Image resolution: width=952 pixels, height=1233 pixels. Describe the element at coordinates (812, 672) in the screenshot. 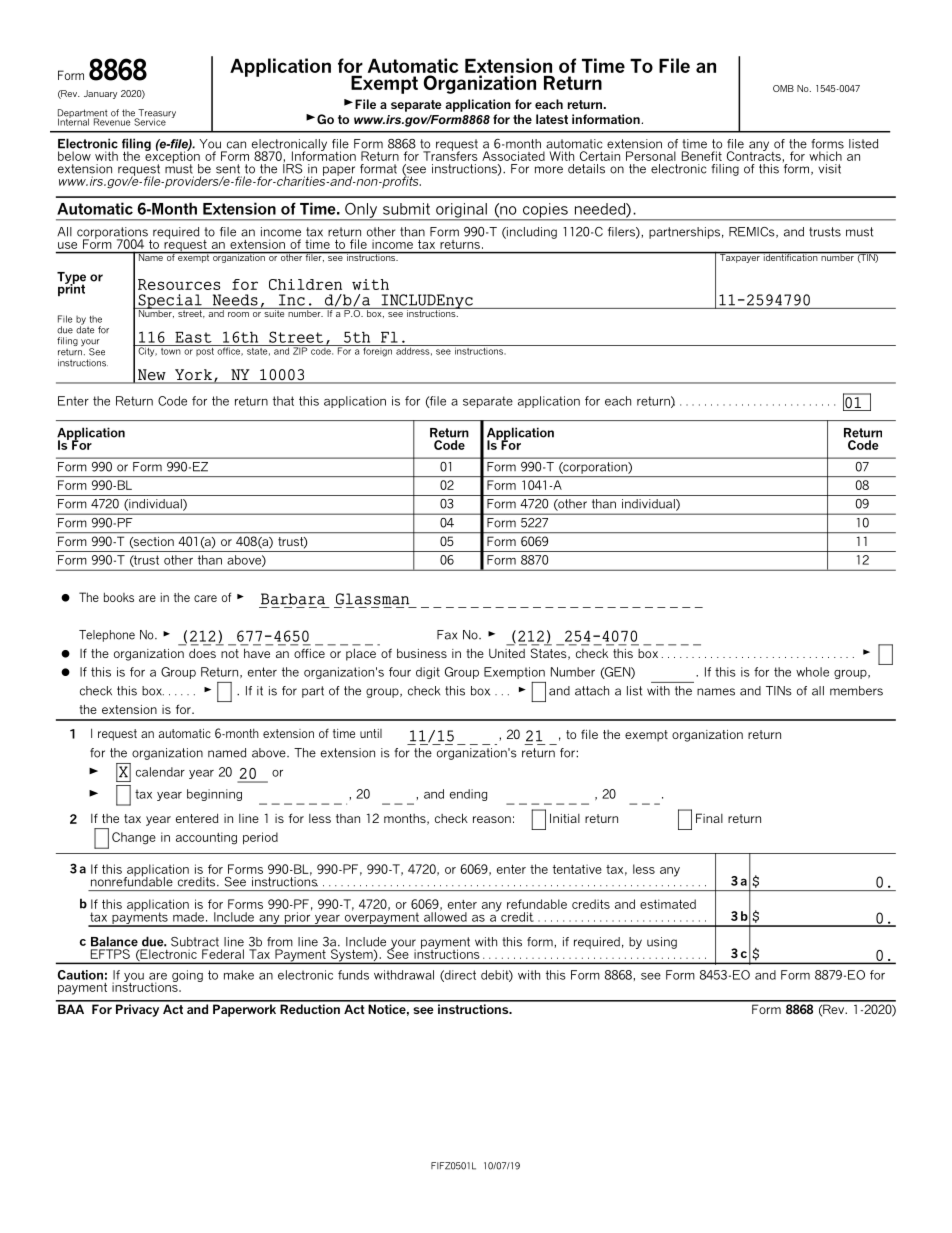

I see `whole` at that location.
